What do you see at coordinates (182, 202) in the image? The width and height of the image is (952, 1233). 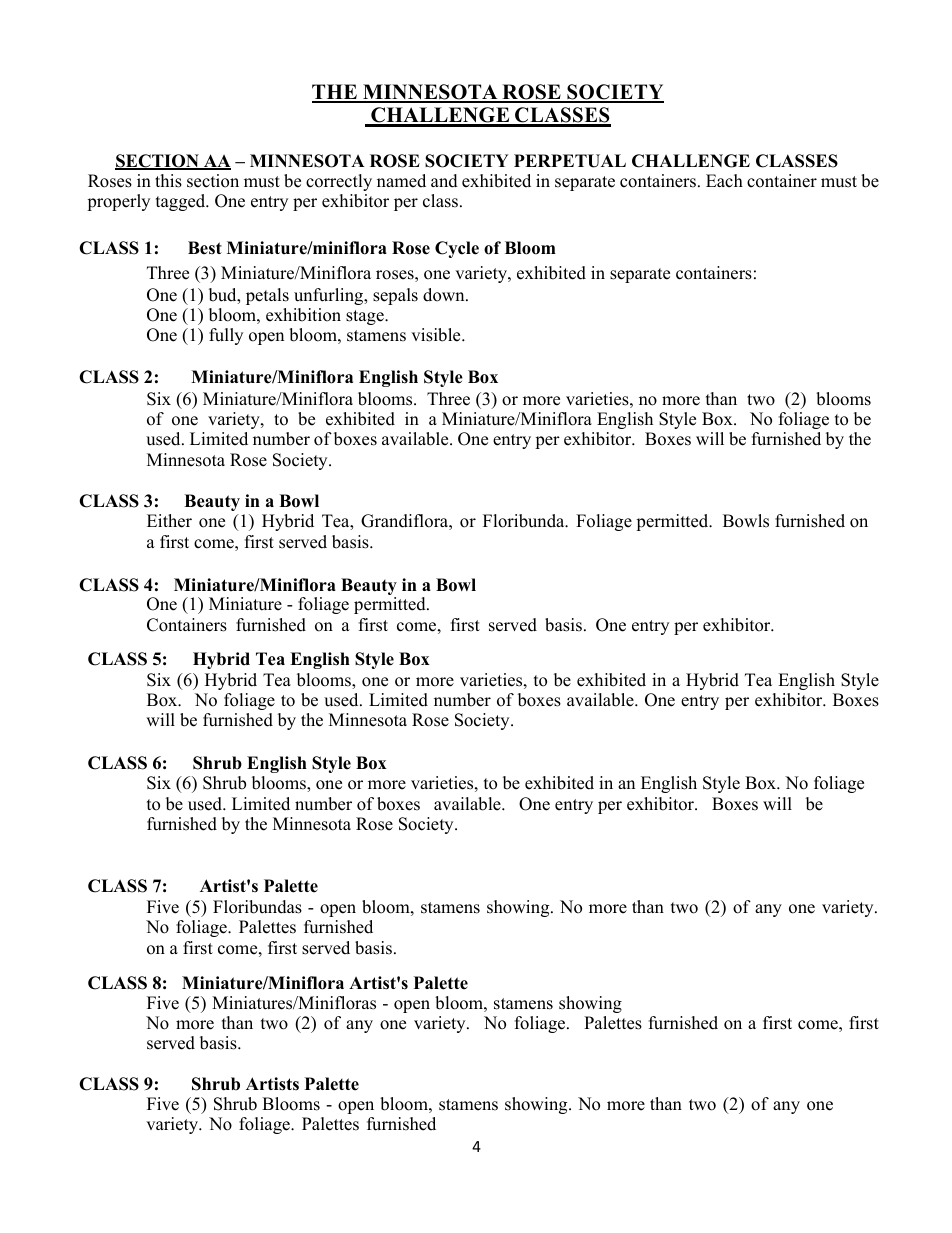 I see `tagged` at bounding box center [182, 202].
